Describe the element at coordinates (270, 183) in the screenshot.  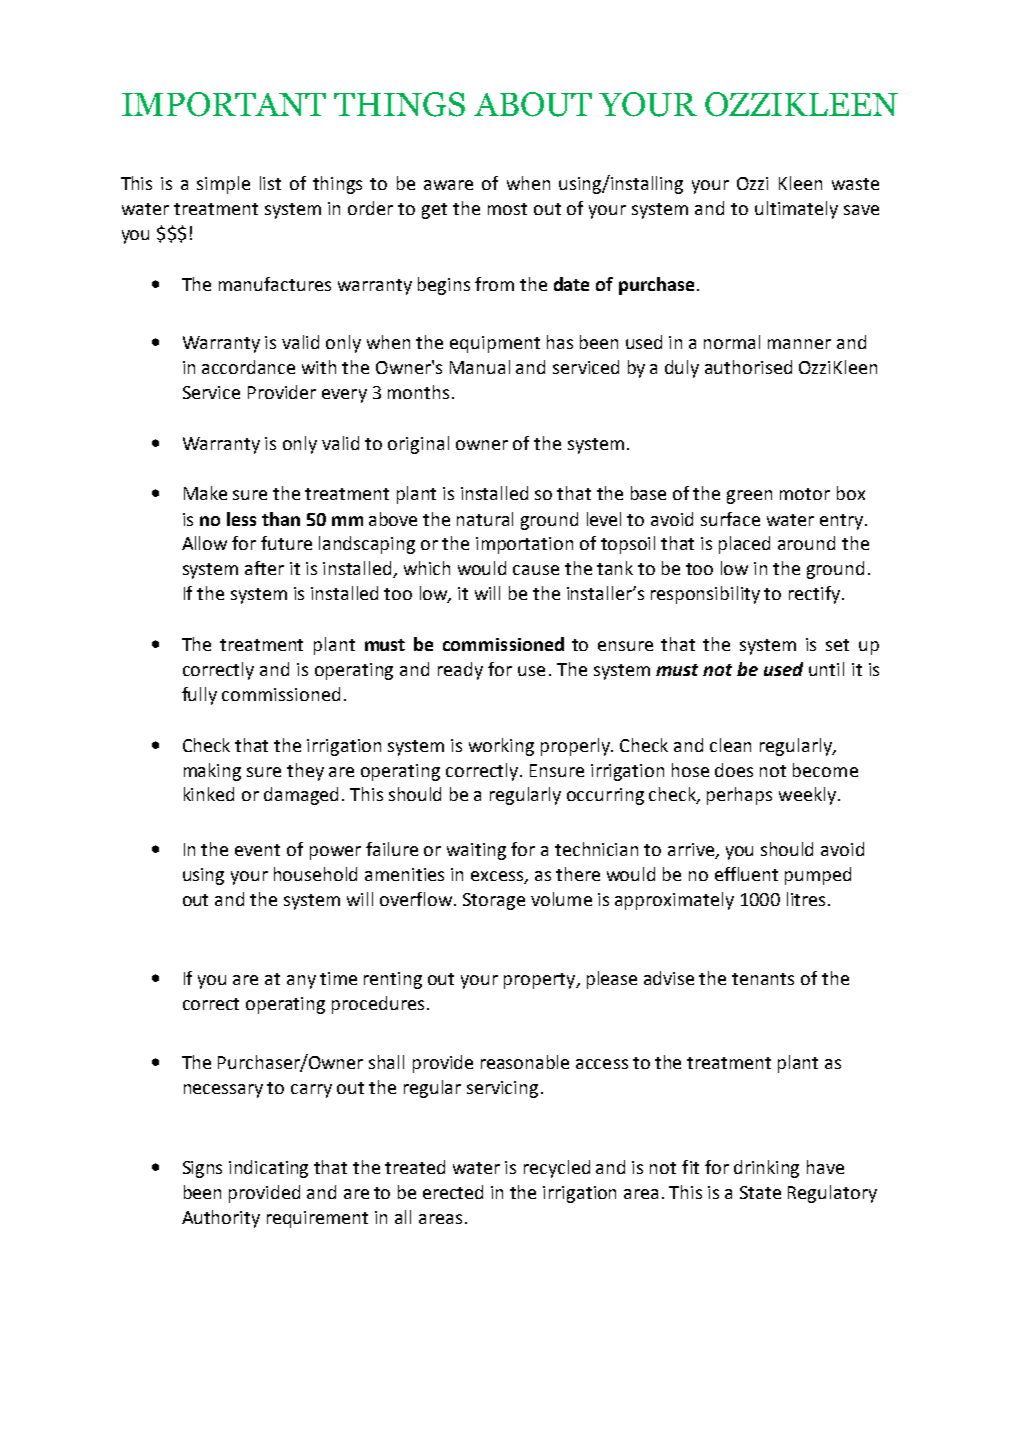
I see `list` at that location.
